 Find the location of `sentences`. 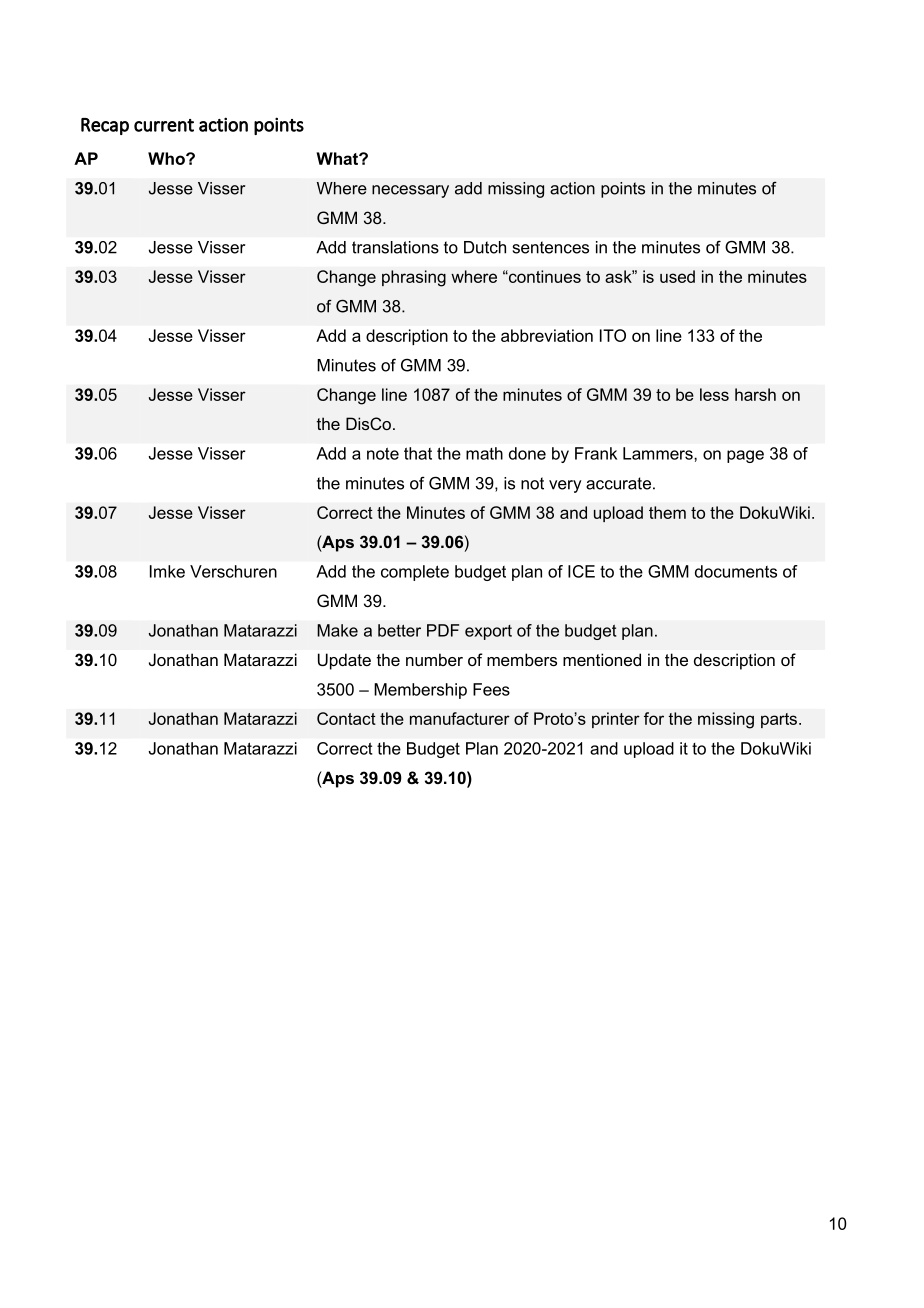

sentences is located at coordinates (551, 247).
